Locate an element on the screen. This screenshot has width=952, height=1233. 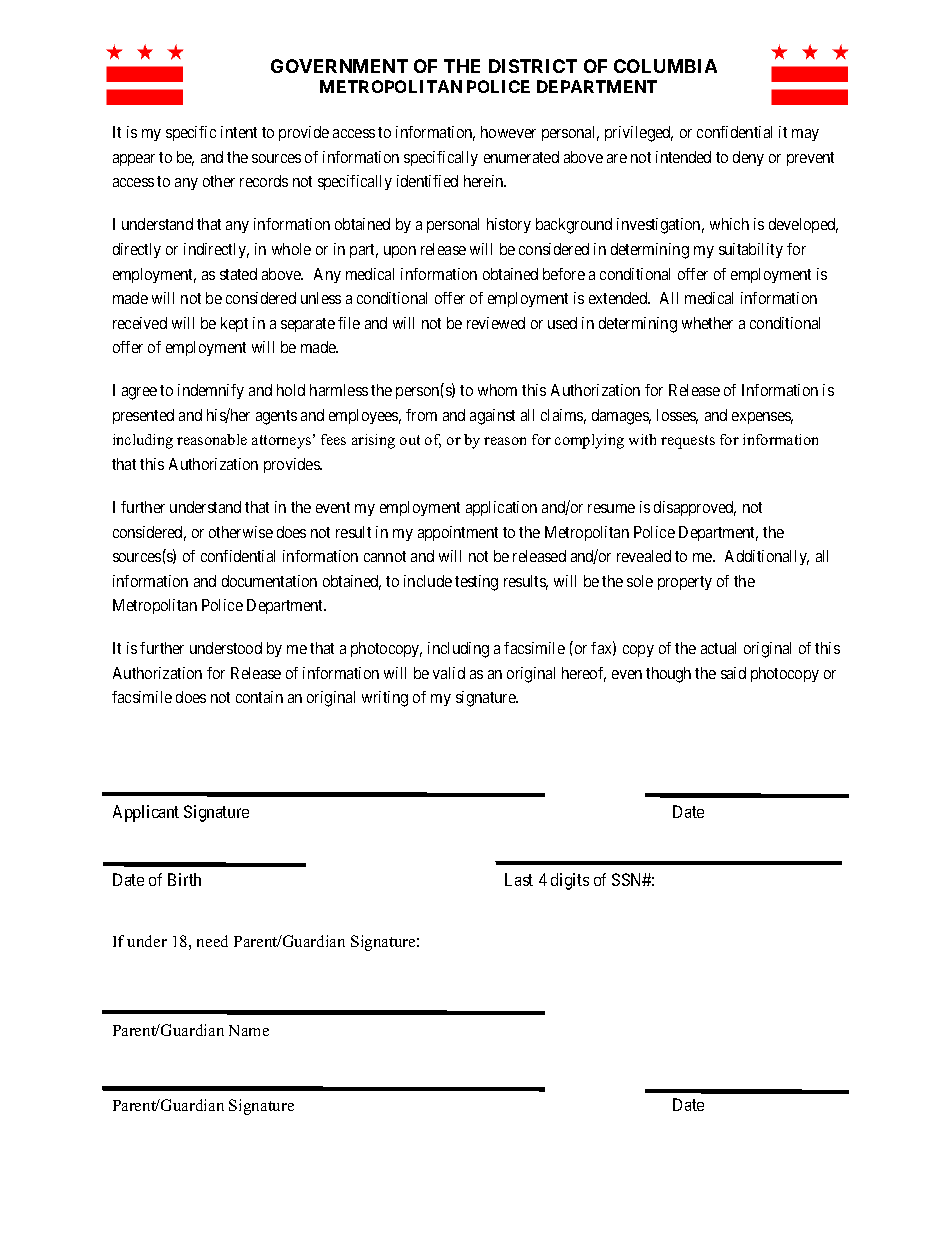
appointment is located at coordinates (458, 533).
